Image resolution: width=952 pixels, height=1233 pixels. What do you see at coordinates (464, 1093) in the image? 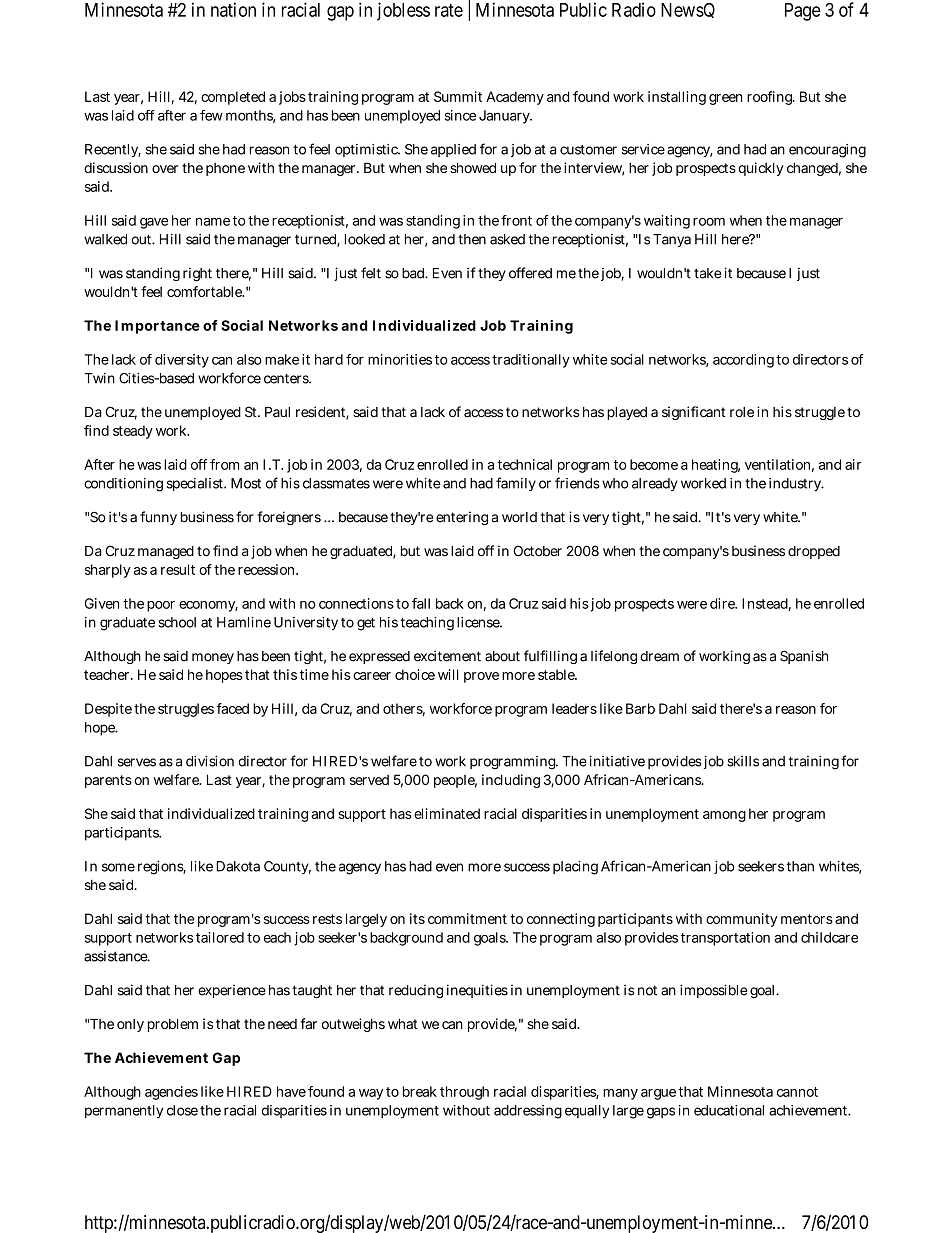
I see `through` at bounding box center [464, 1093].
